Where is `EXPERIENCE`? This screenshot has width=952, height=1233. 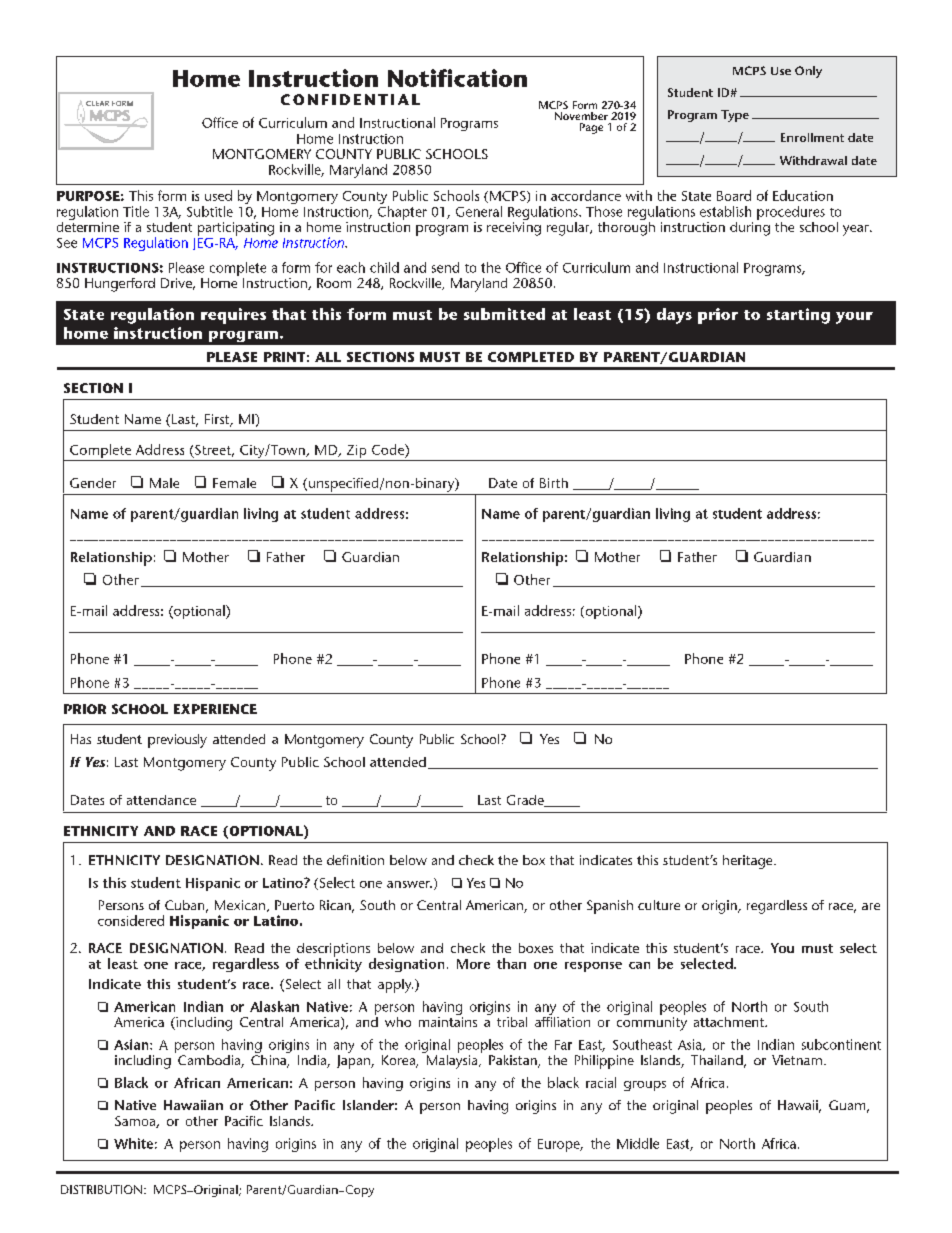 EXPERIENCE is located at coordinates (215, 709).
